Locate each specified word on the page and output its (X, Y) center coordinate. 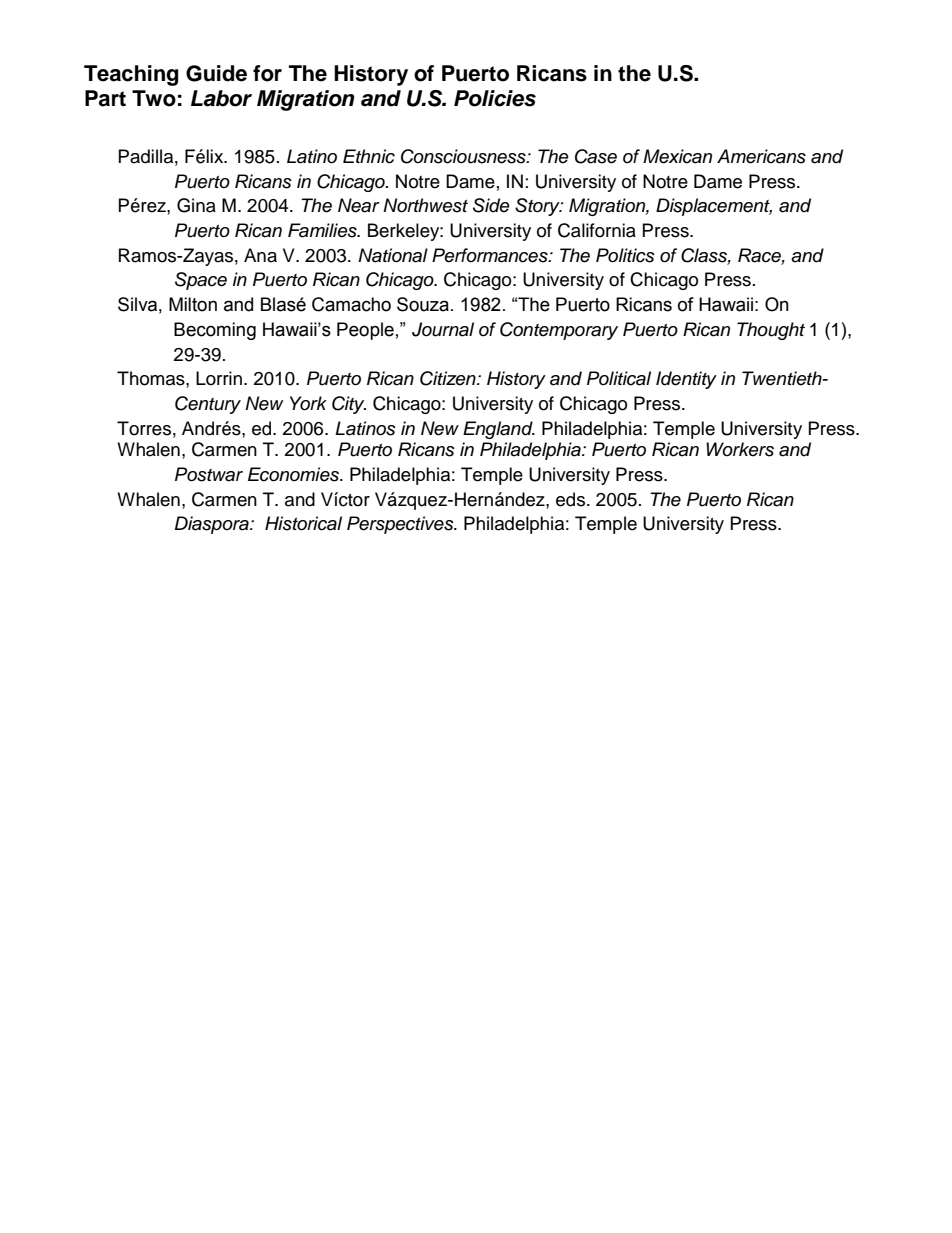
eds (572, 499)
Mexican (677, 156)
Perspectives (401, 525)
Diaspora (213, 525)
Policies (495, 98)
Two (154, 98)
